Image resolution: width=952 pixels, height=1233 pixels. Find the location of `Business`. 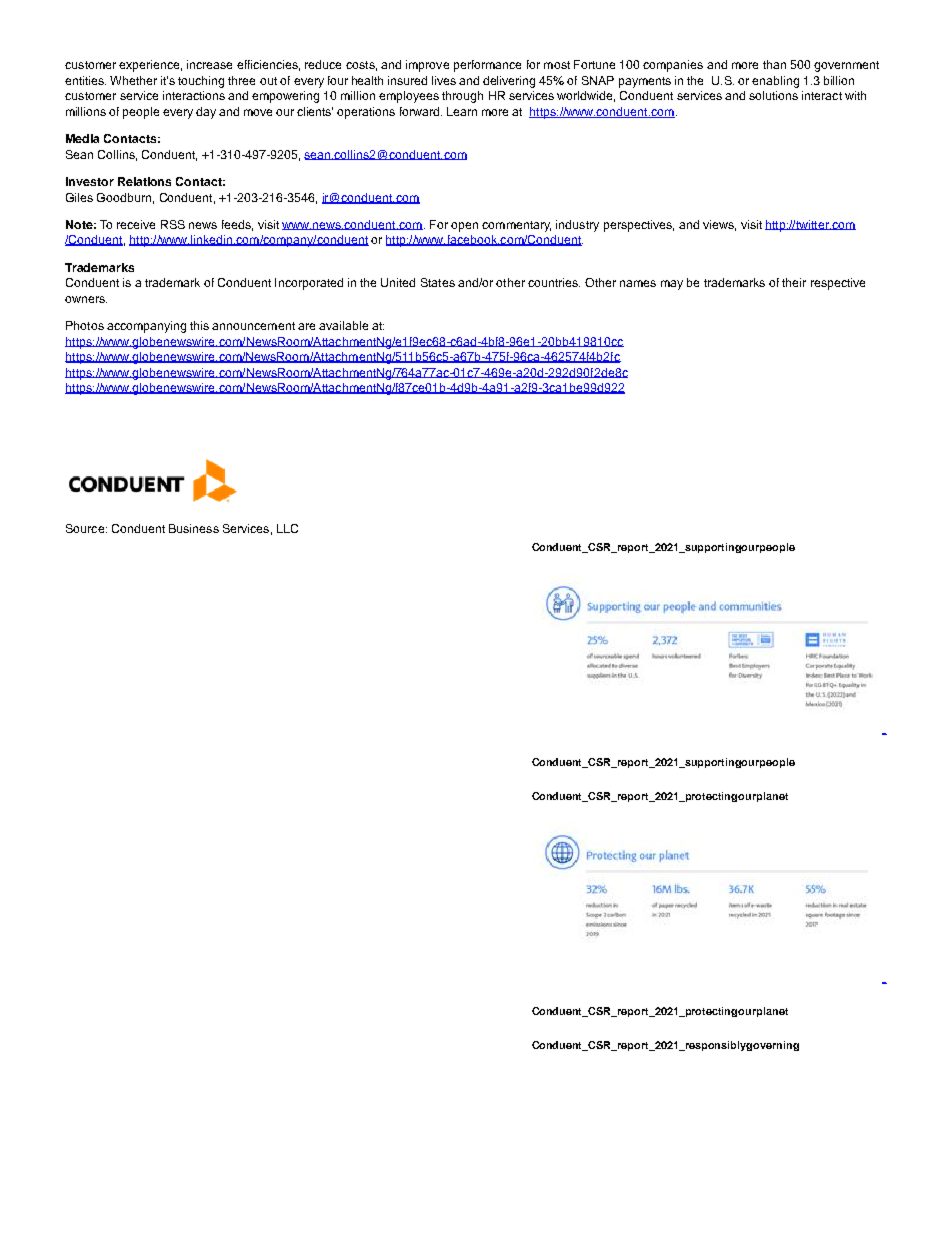

Business is located at coordinates (194, 528).
